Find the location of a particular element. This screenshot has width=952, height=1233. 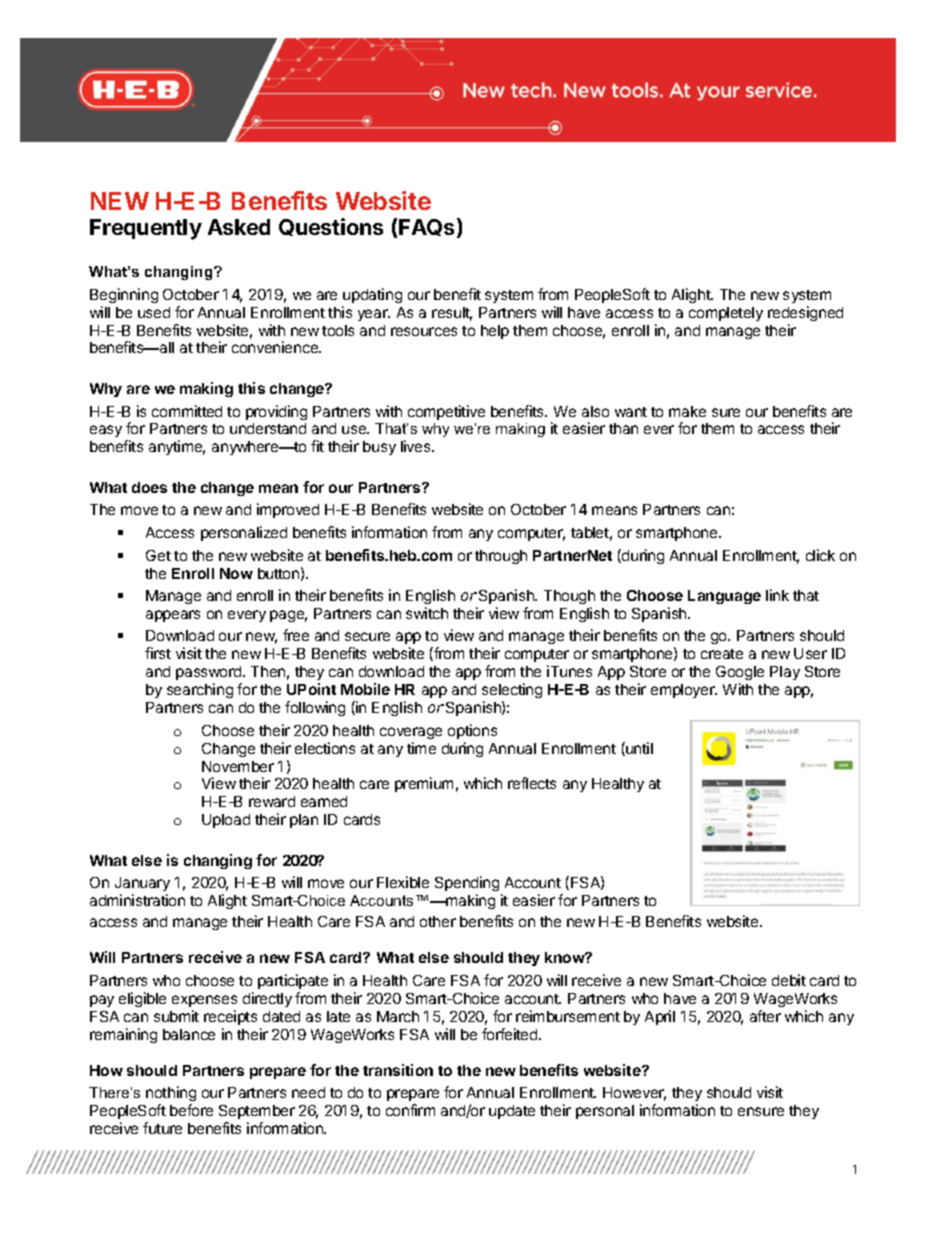

completely is located at coordinates (726, 314).
